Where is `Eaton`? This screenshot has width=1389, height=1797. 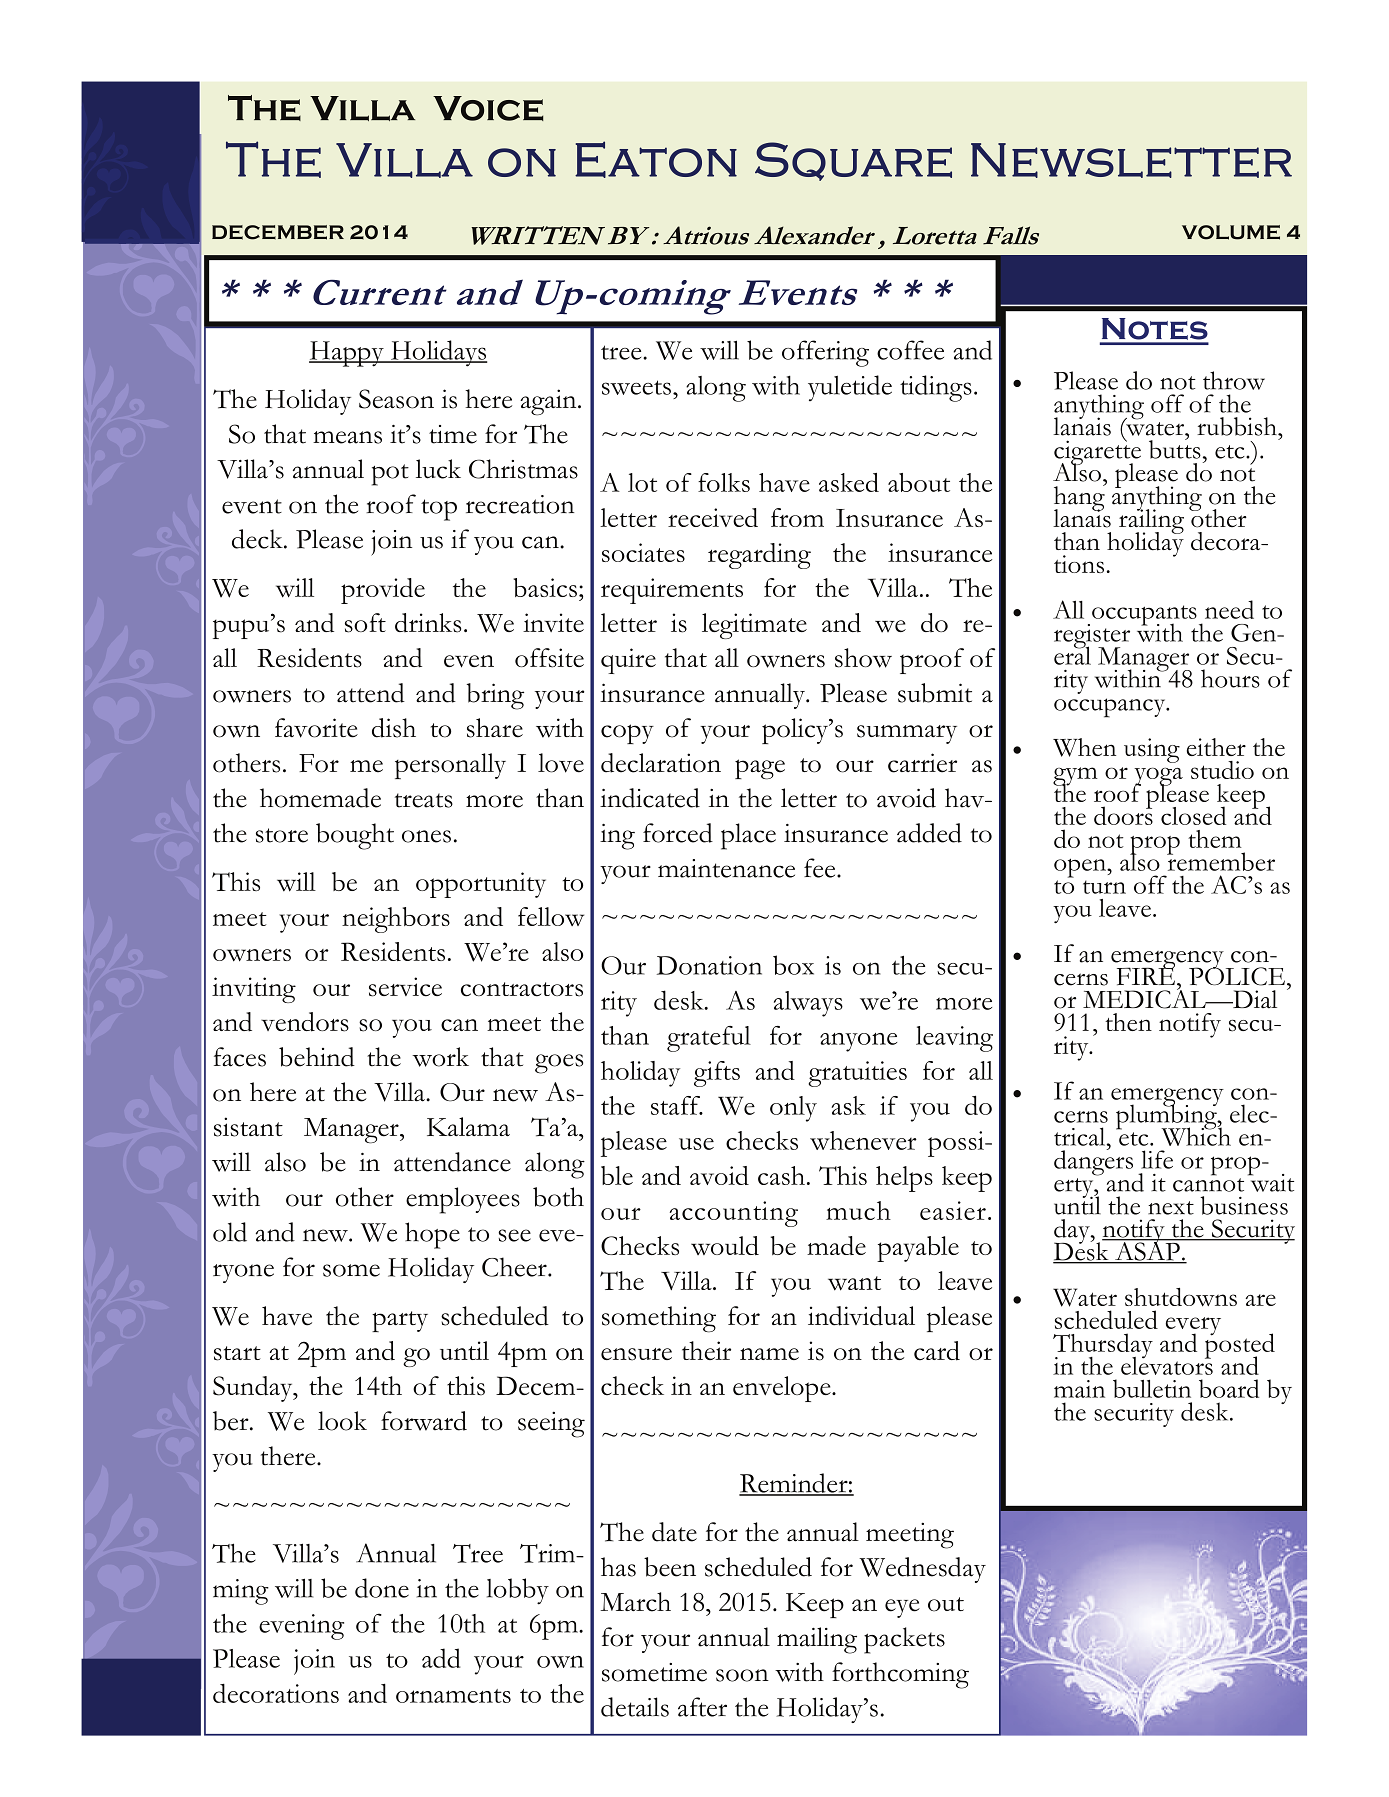 Eaton is located at coordinates (656, 159).
